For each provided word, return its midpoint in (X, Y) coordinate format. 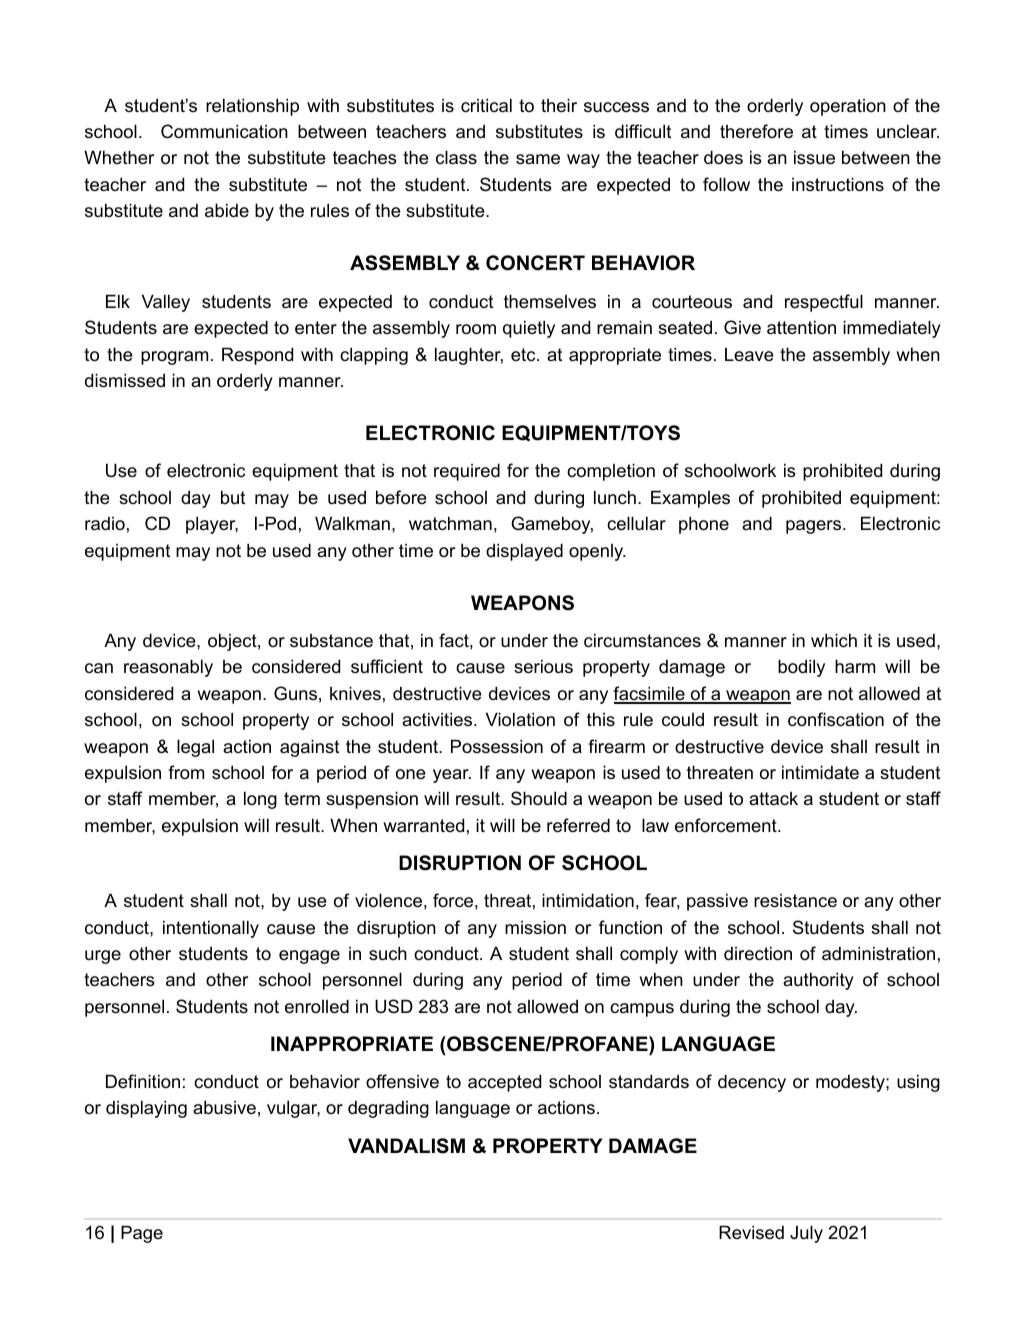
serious (543, 666)
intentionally (211, 929)
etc (524, 354)
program (174, 358)
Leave (749, 354)
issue (814, 157)
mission (535, 927)
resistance (795, 901)
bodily (801, 668)
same (538, 159)
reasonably (168, 668)
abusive (224, 1107)
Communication (224, 131)
